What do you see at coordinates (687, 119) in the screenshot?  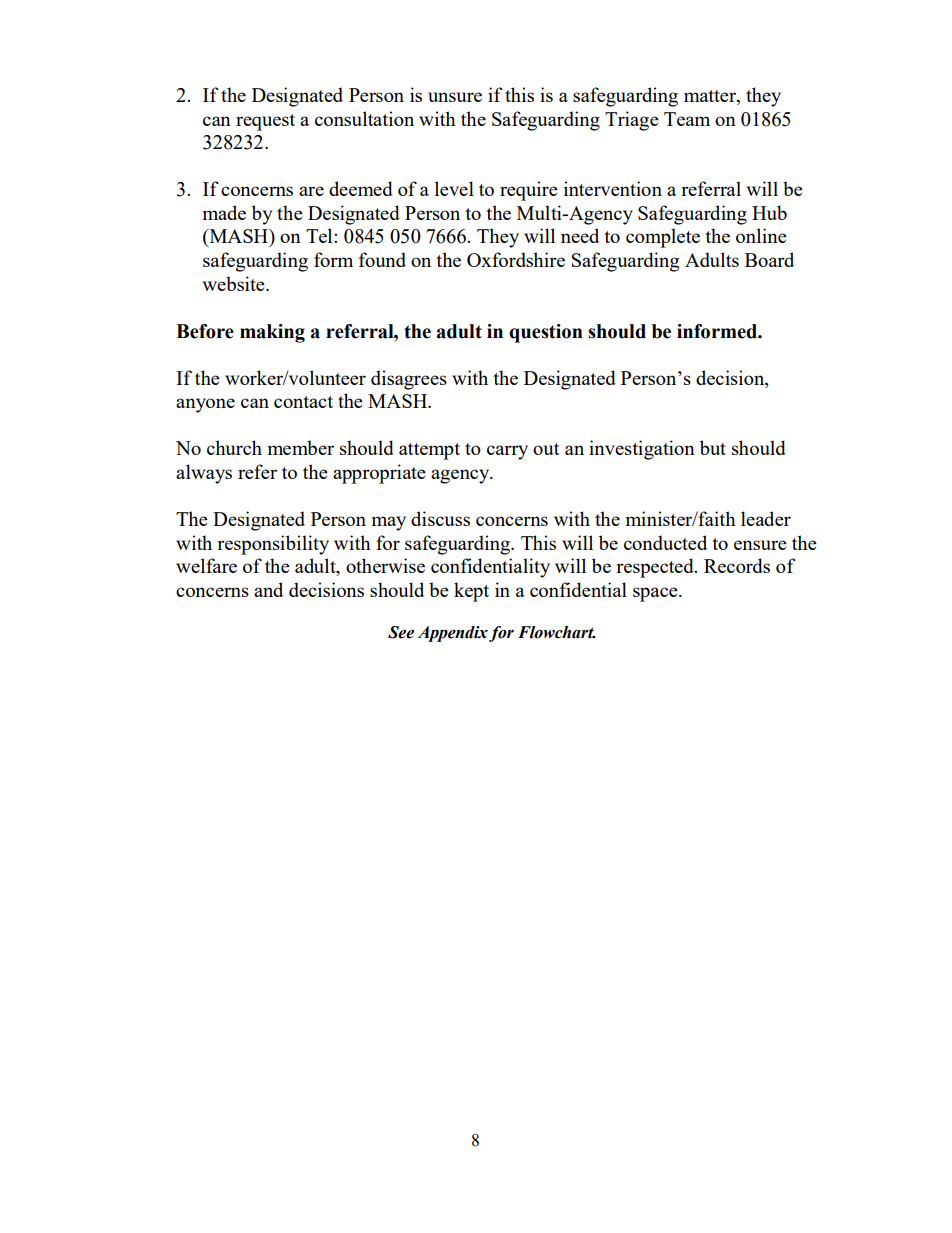 I see `Team` at bounding box center [687, 119].
